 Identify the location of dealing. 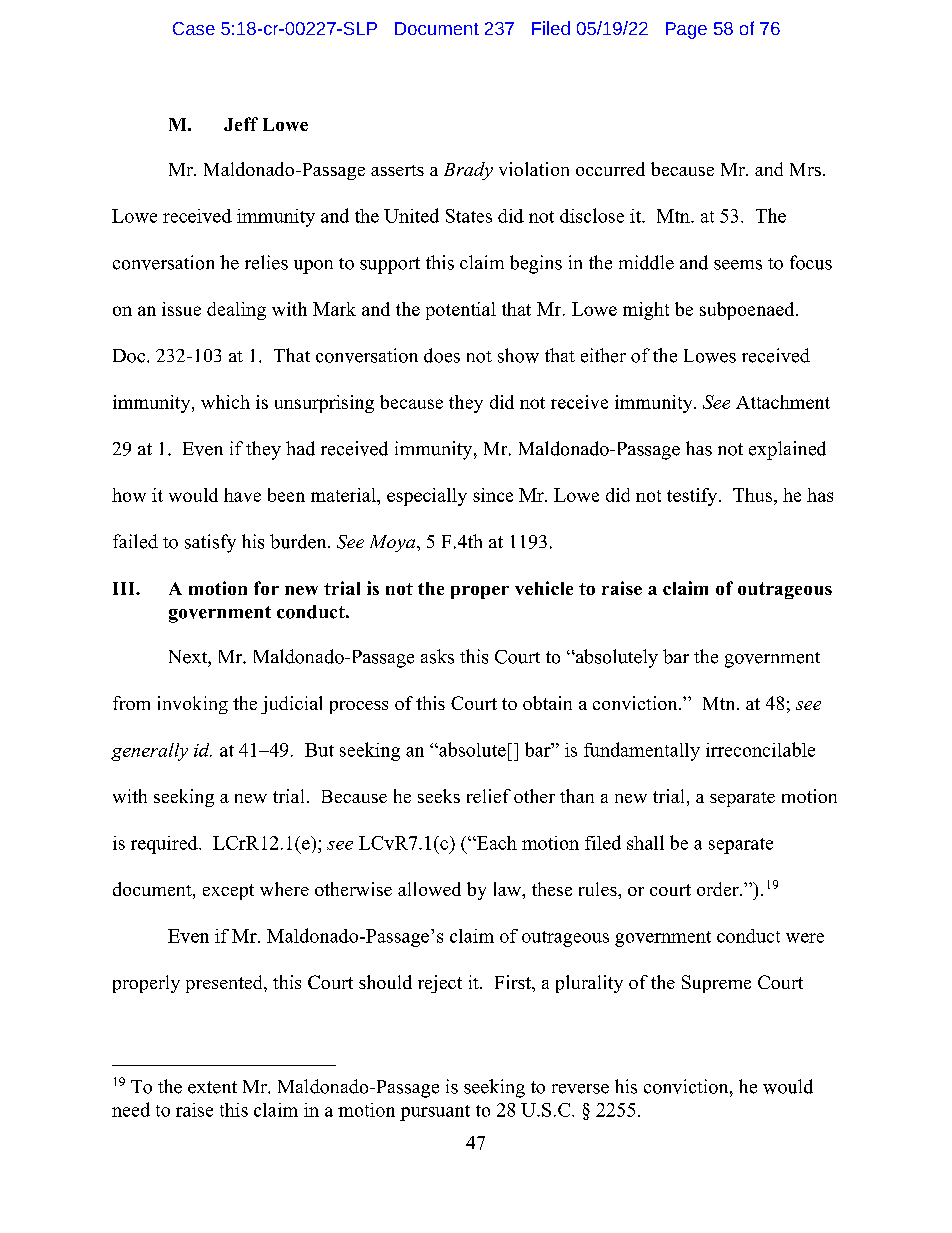
(236, 311).
